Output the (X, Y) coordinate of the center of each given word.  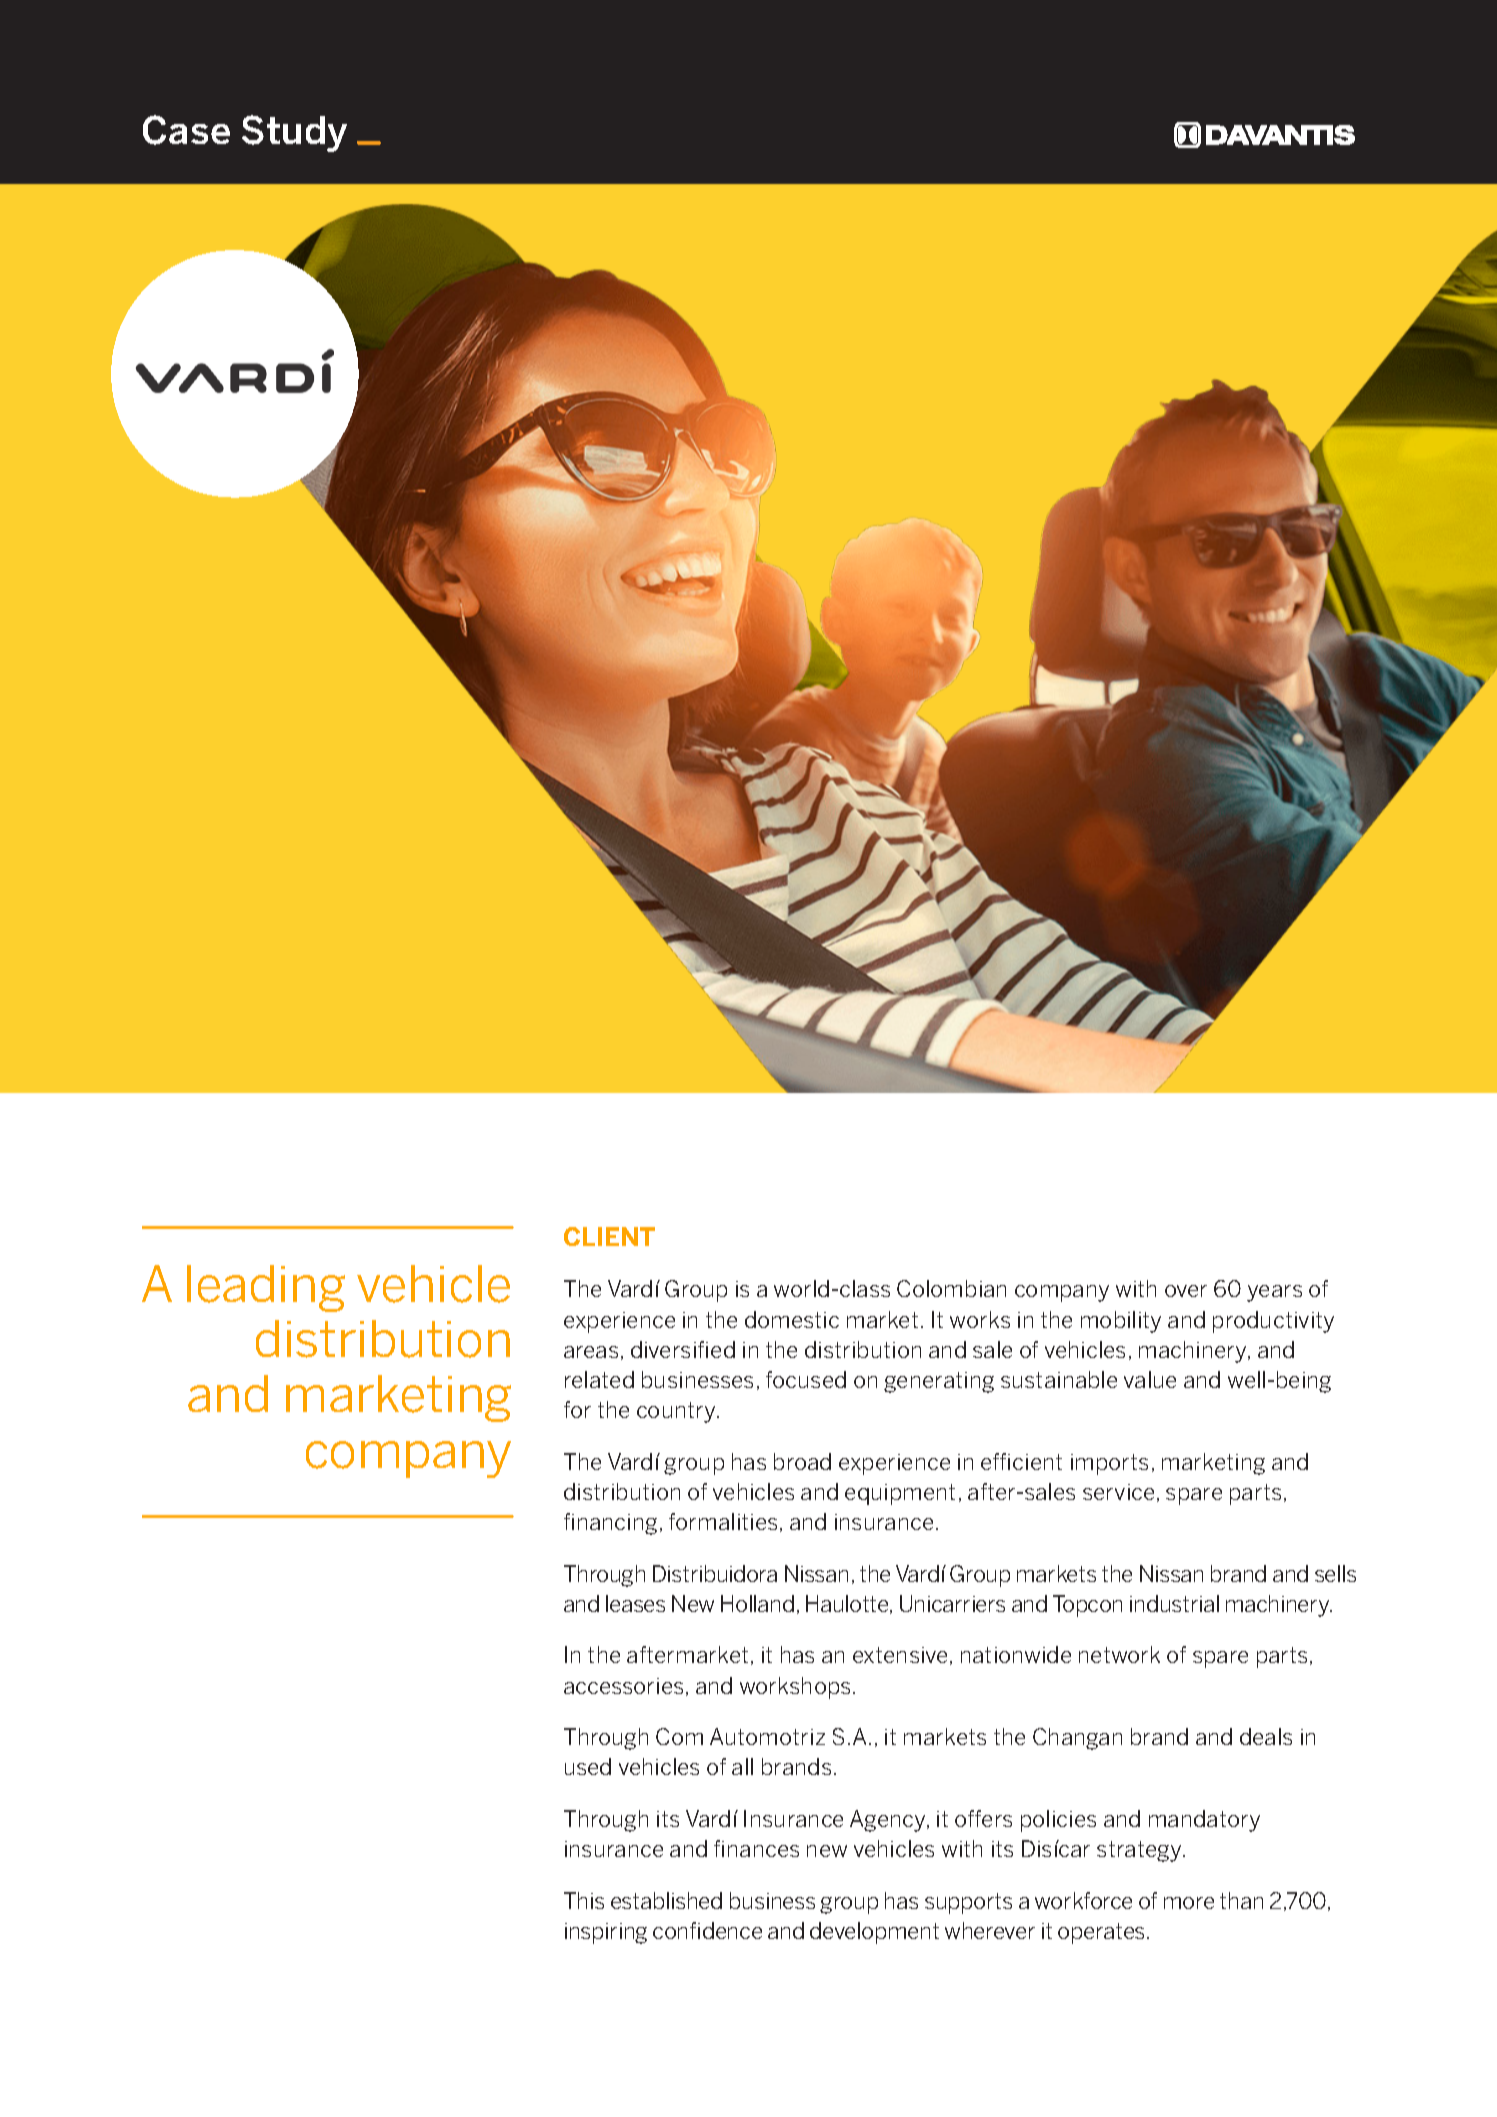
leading (266, 1288)
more (1189, 1903)
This (584, 1900)
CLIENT (609, 1236)
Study (294, 133)
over (1186, 1291)
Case (186, 130)
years (1274, 1293)
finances (756, 1848)
